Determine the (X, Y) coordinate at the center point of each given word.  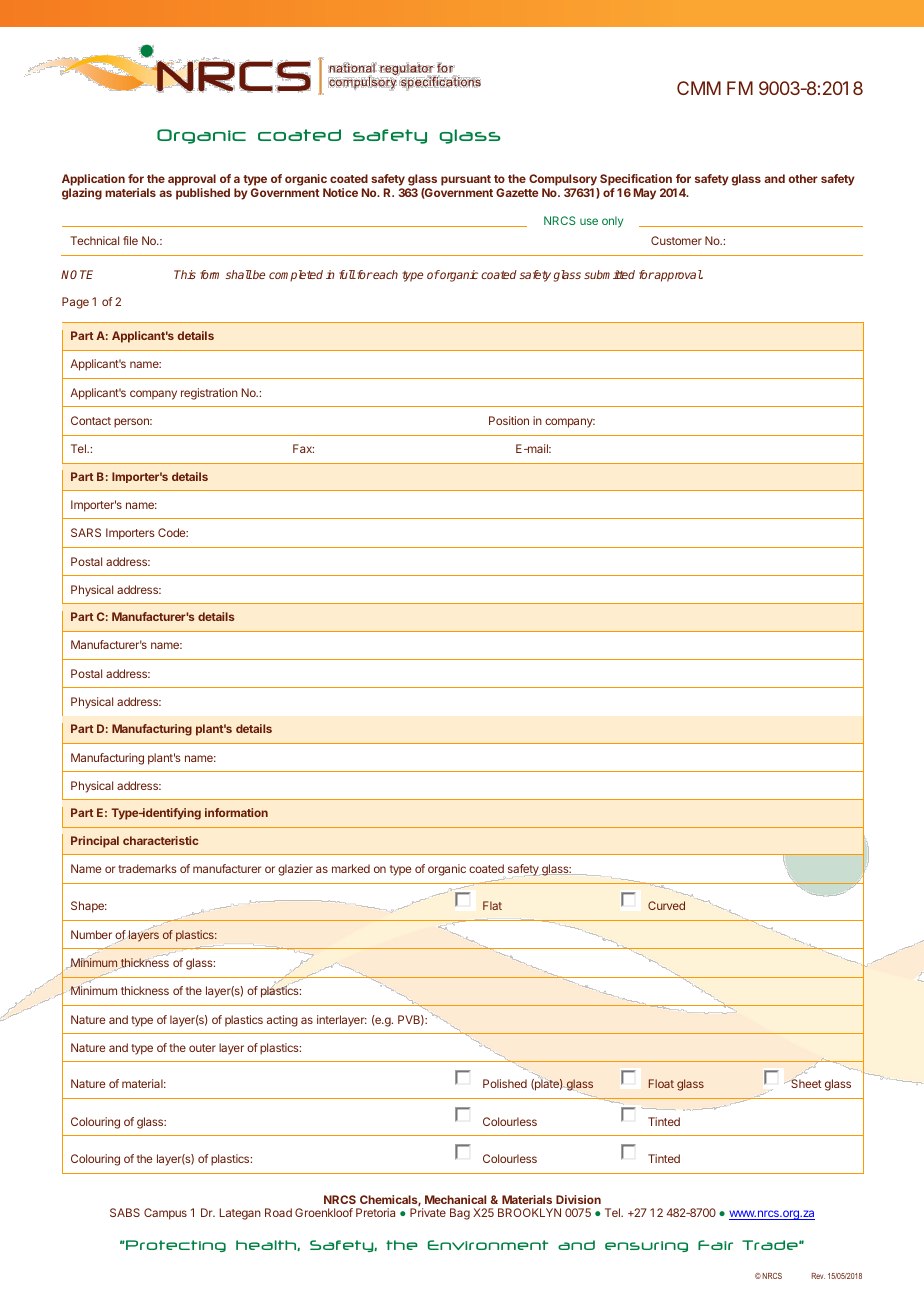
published (203, 194)
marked (351, 868)
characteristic (160, 840)
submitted (609, 274)
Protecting (175, 1246)
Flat (492, 905)
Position (509, 420)
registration (209, 394)
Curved (666, 905)
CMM (699, 88)
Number (91, 934)
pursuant (466, 180)
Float (661, 1083)
